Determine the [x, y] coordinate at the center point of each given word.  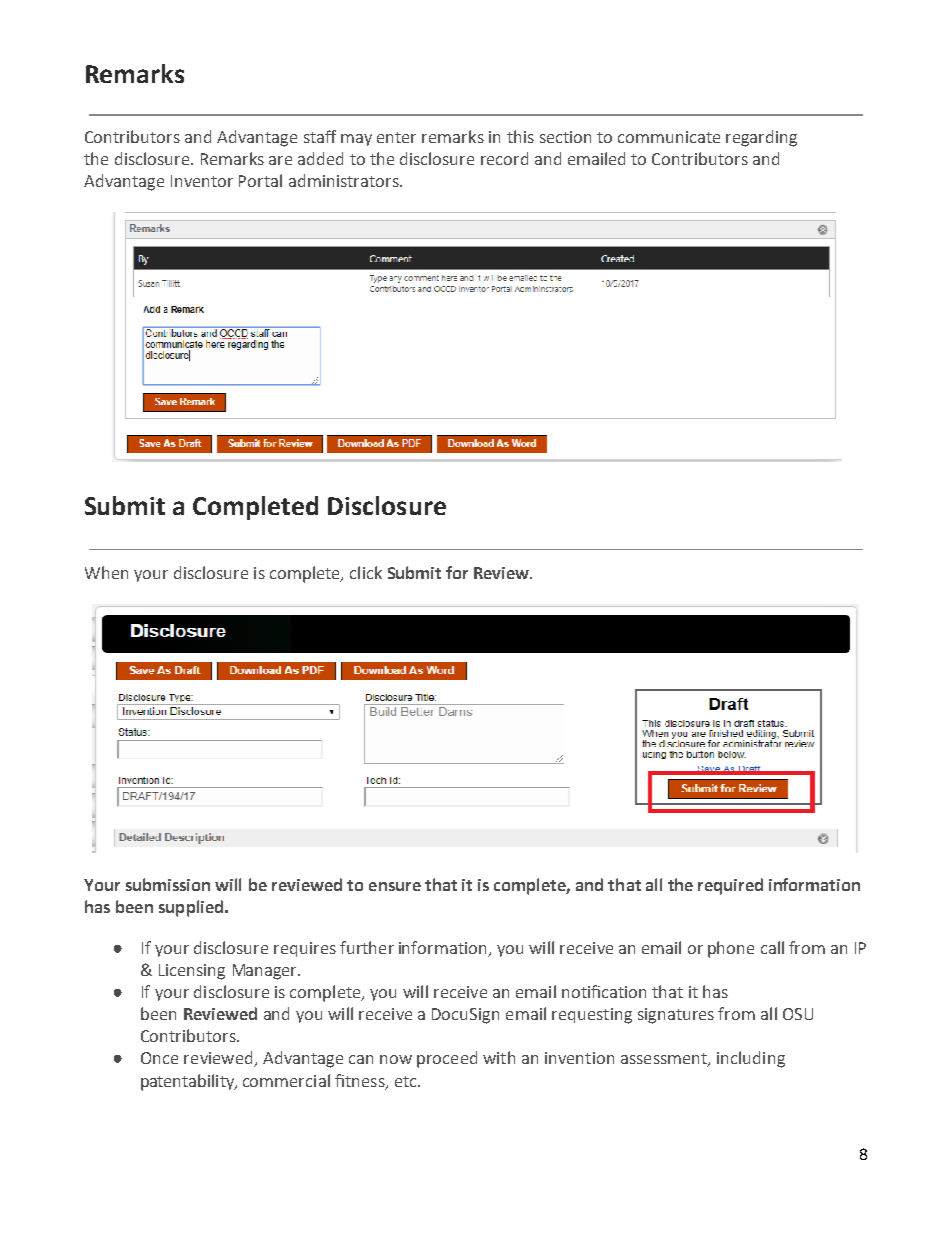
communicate [669, 137]
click [366, 572]
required [730, 886]
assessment [665, 1060]
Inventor [202, 181]
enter [396, 137]
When [106, 572]
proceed [447, 1059]
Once [159, 1058]
